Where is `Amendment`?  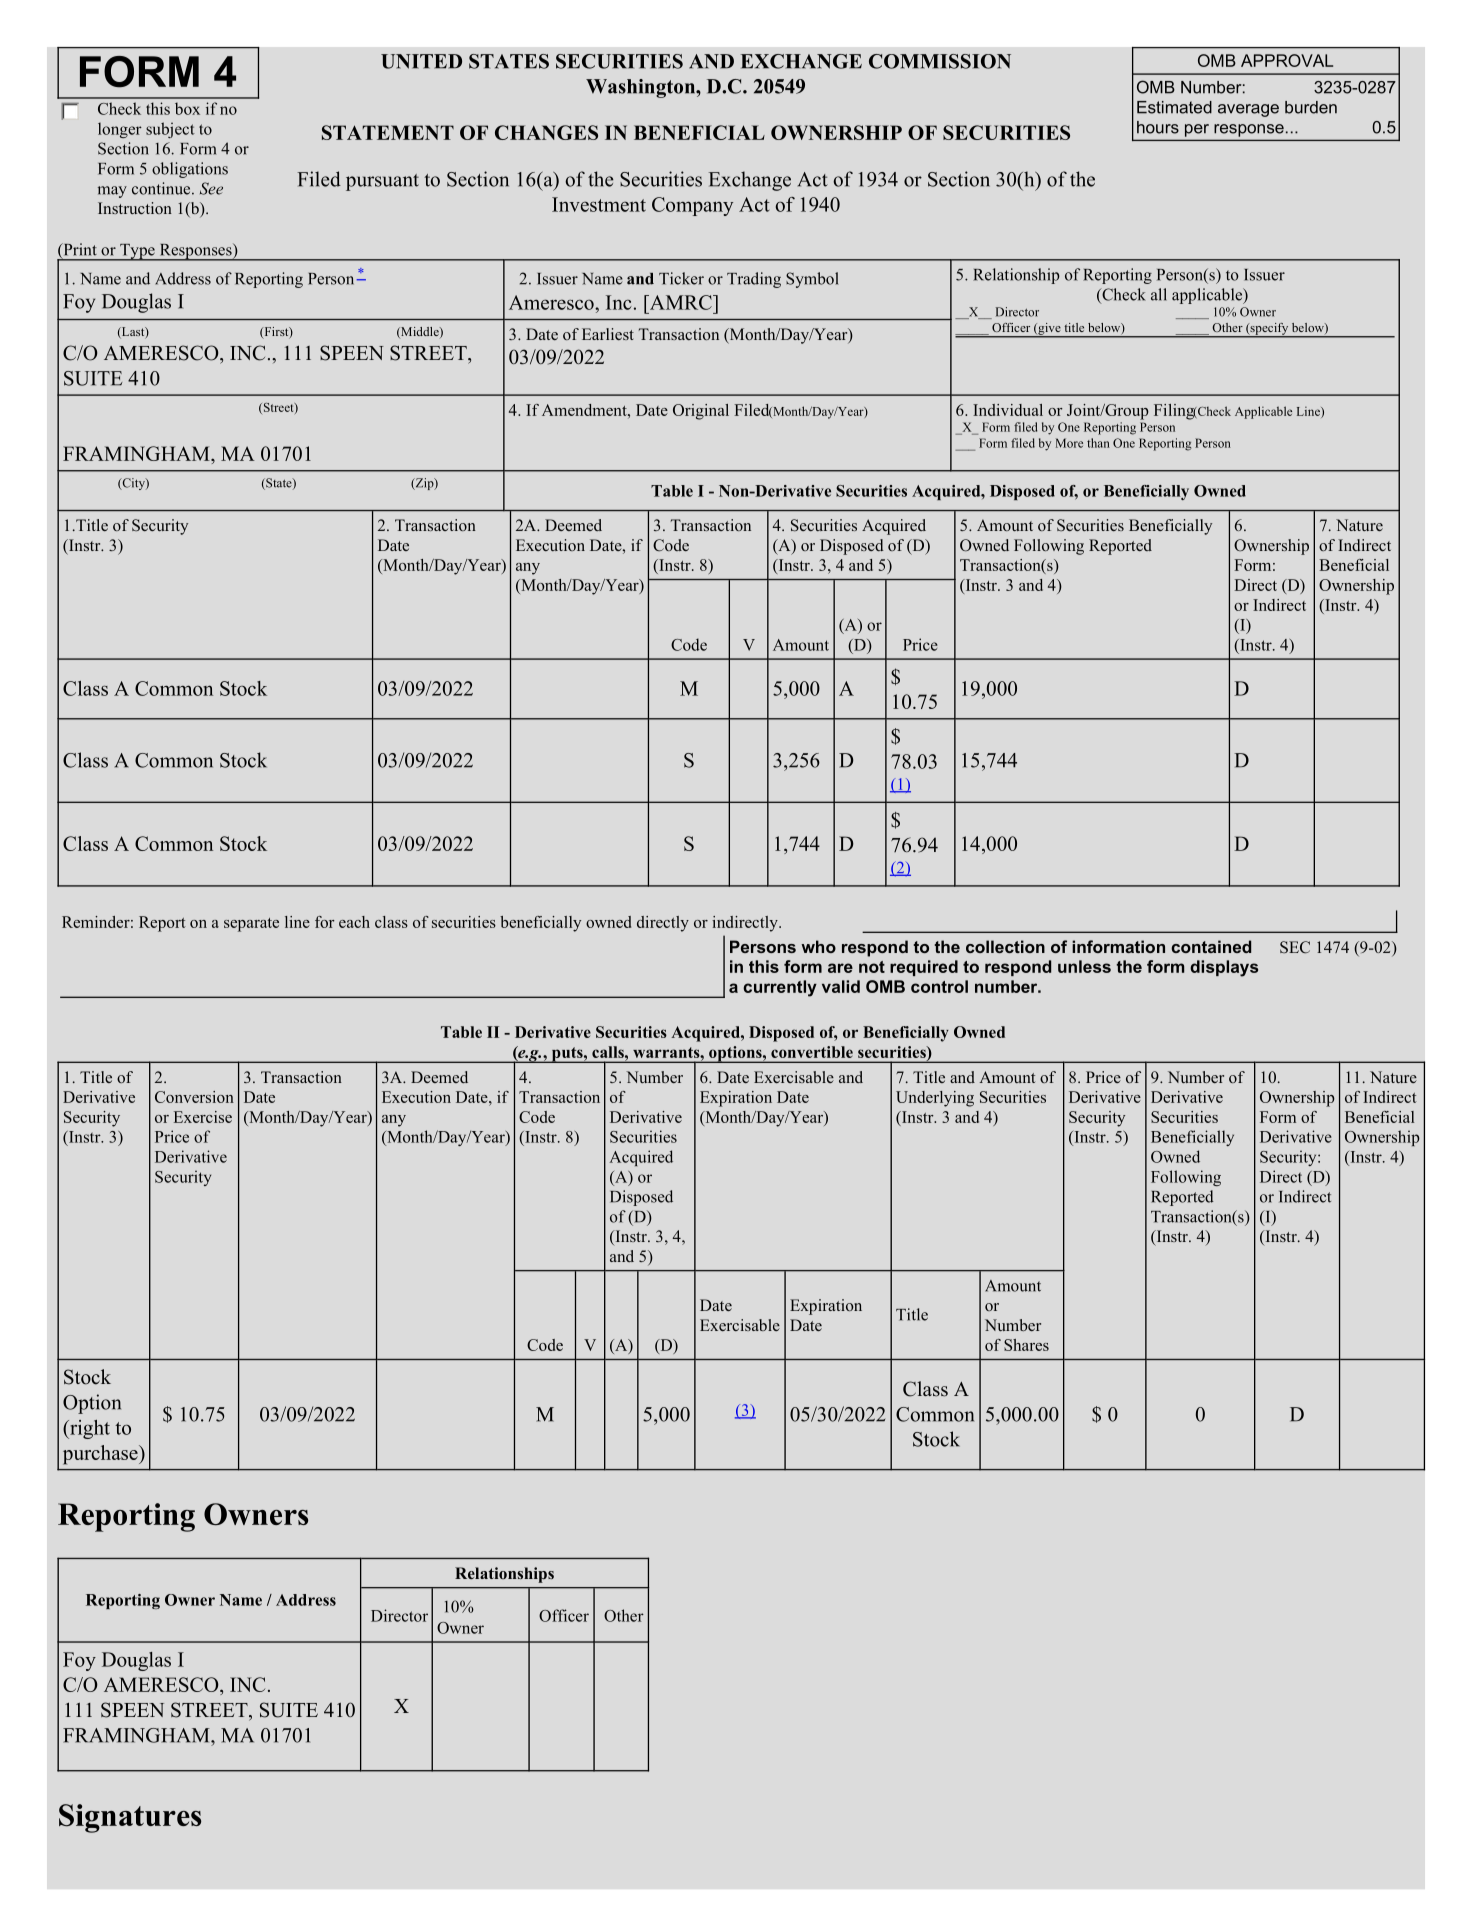
Amendment is located at coordinates (585, 410).
